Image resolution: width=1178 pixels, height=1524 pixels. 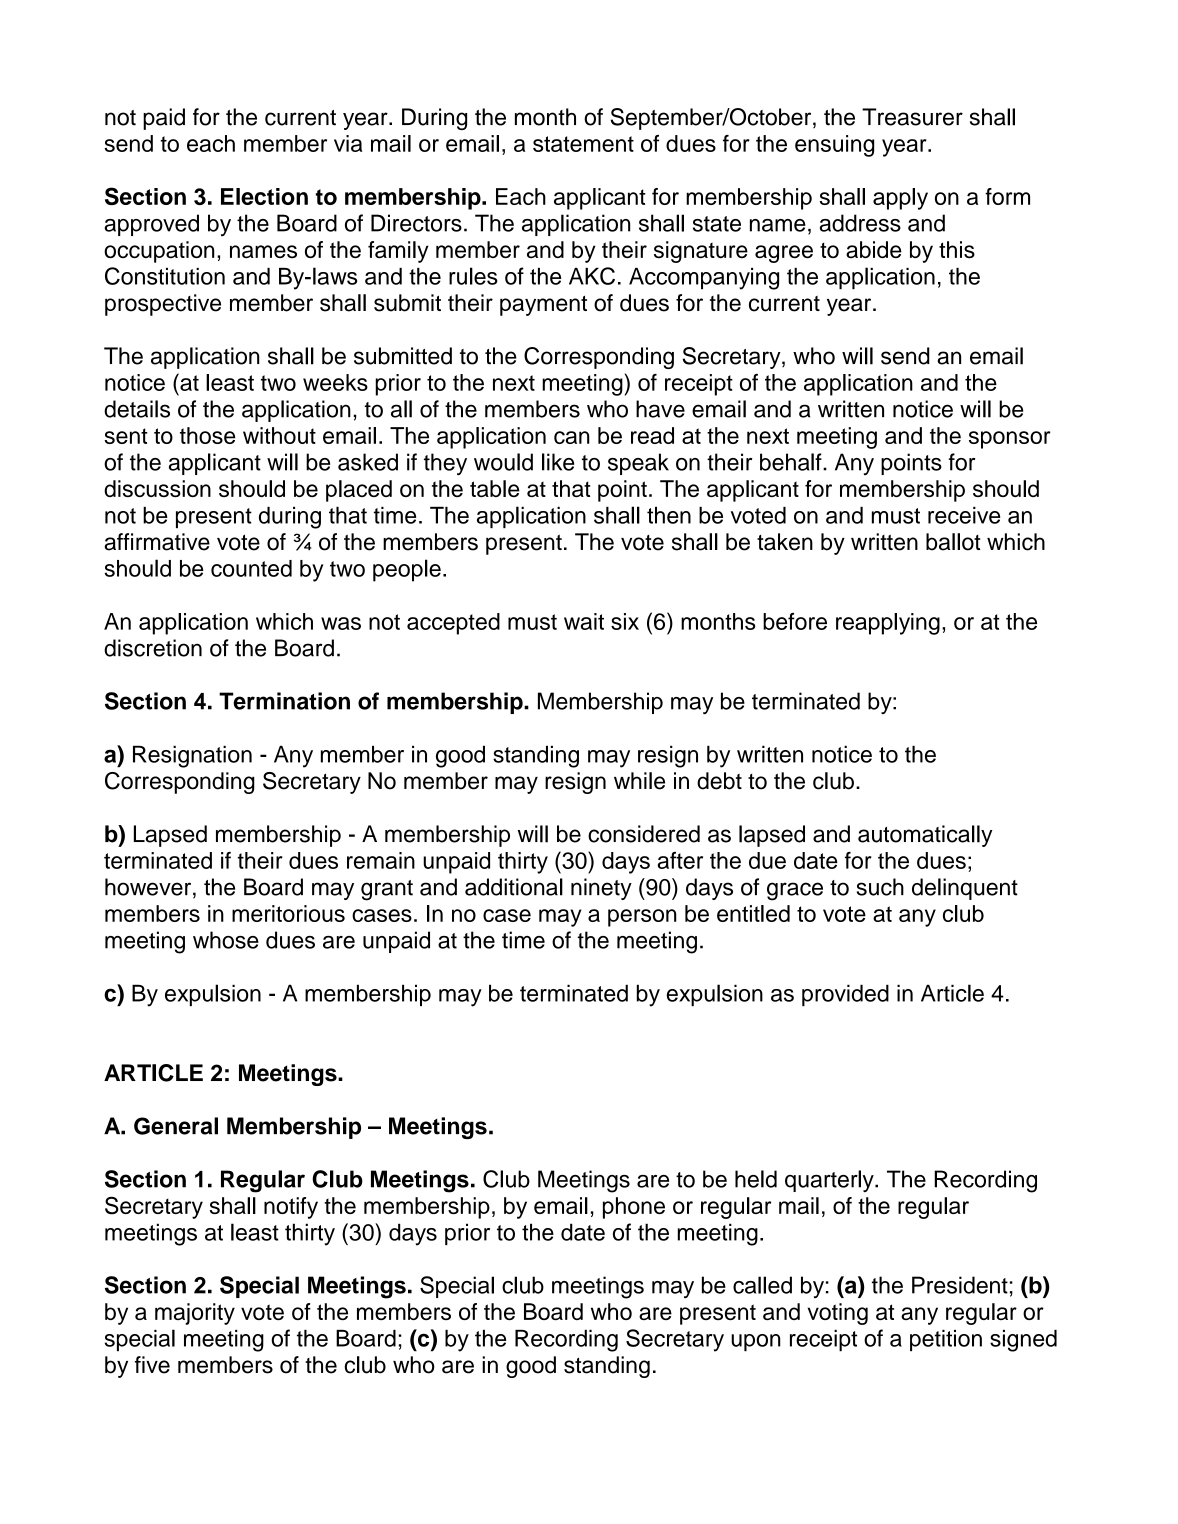 I want to click on automatically, so click(x=925, y=836).
